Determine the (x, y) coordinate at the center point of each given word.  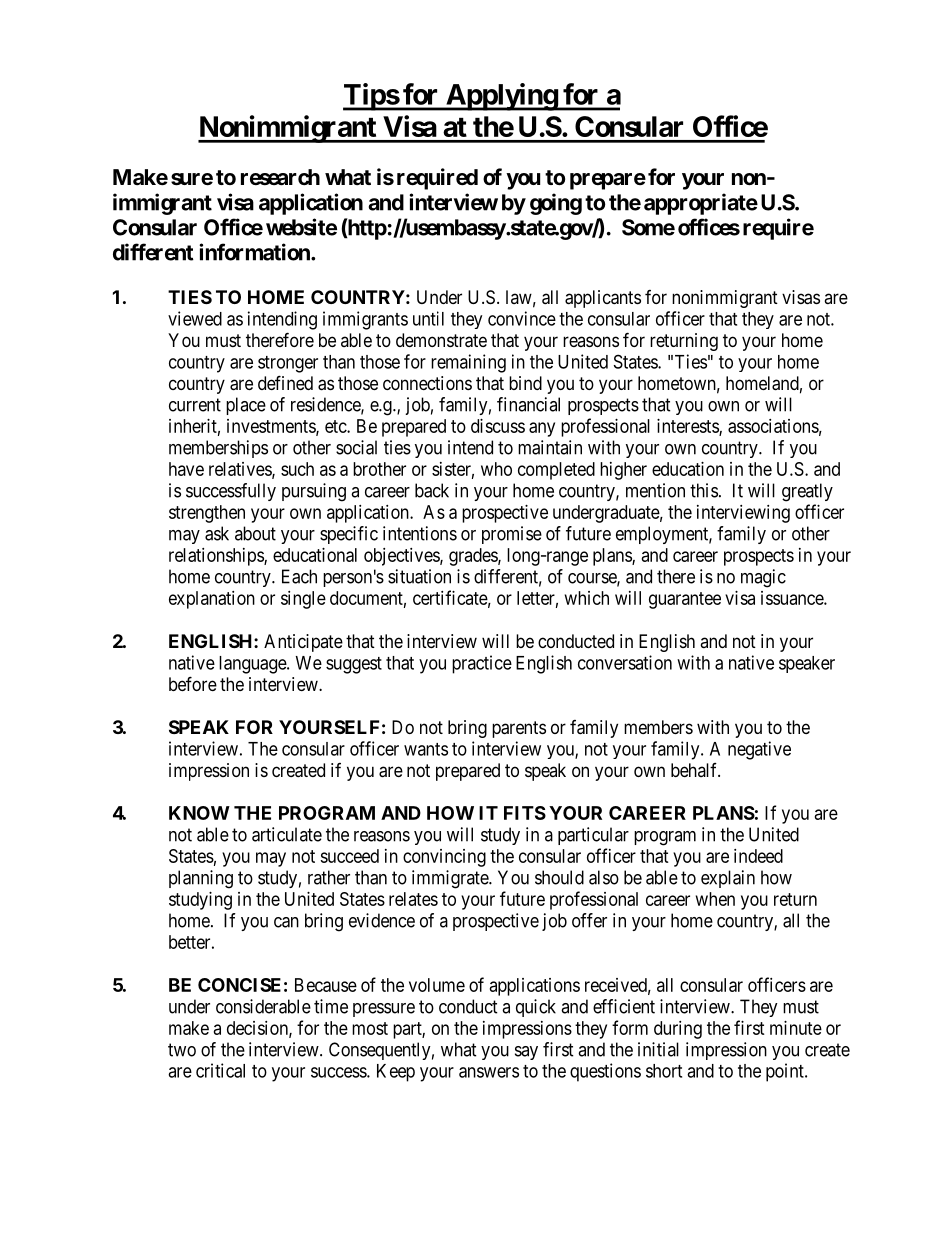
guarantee (685, 600)
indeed (758, 856)
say (526, 1053)
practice (482, 664)
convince (522, 318)
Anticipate (303, 643)
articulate (287, 834)
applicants (603, 299)
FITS (525, 813)
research (280, 177)
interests (688, 427)
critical (220, 1070)
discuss (498, 426)
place (246, 406)
